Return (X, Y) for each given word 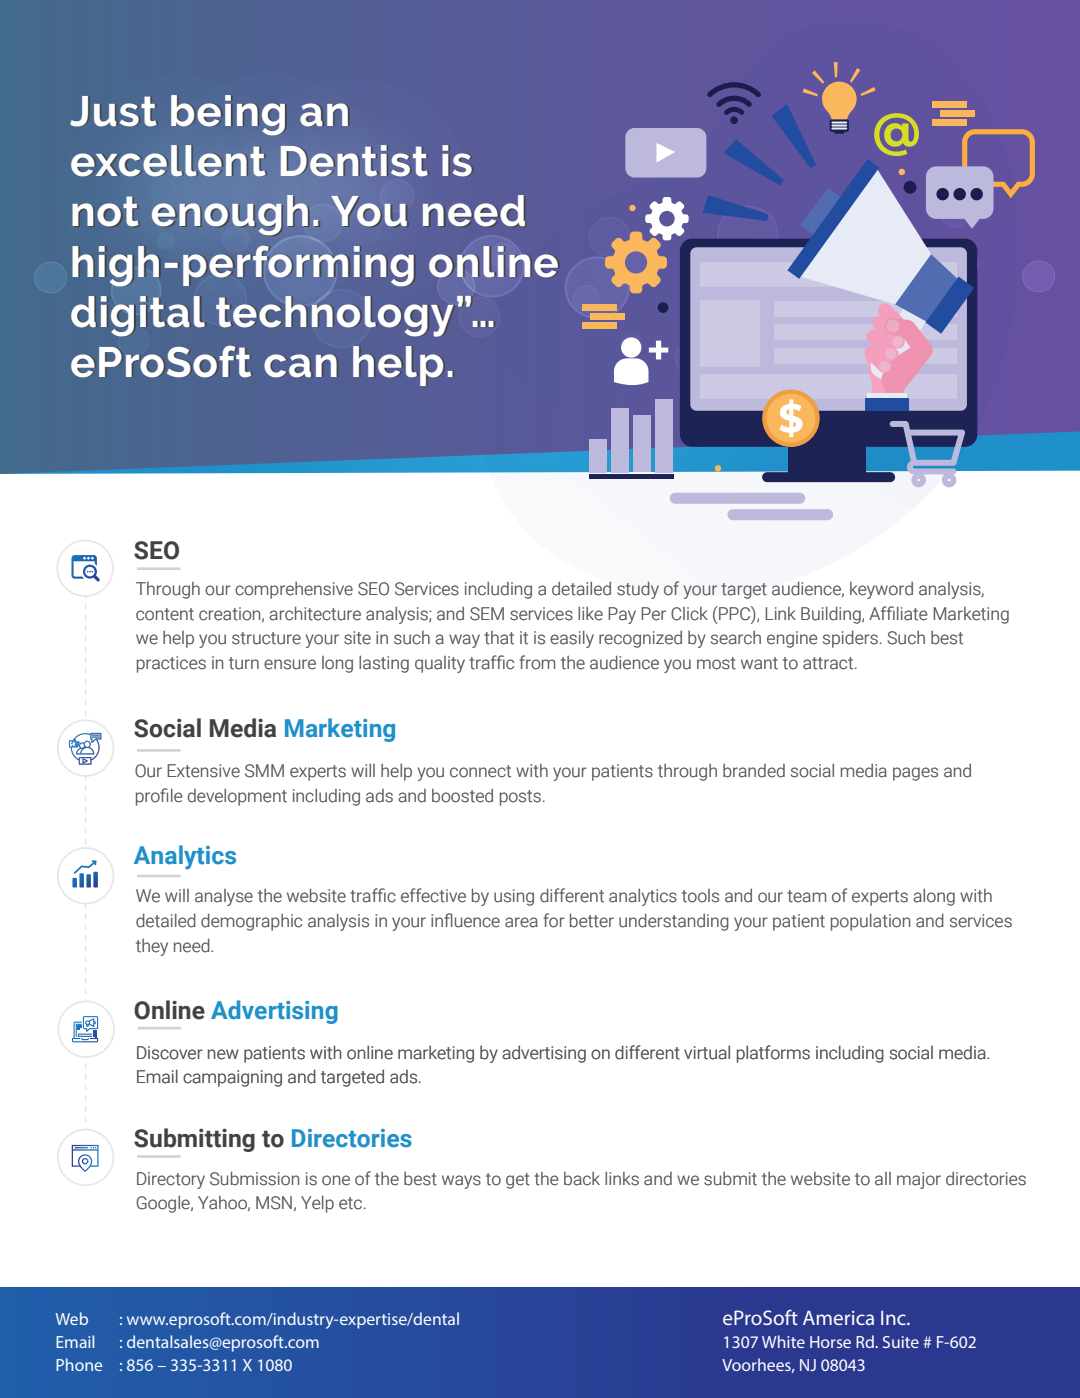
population (870, 922)
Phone (79, 1364)
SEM (487, 614)
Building (832, 615)
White (783, 1341)
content (165, 614)
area (521, 922)
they (152, 947)
